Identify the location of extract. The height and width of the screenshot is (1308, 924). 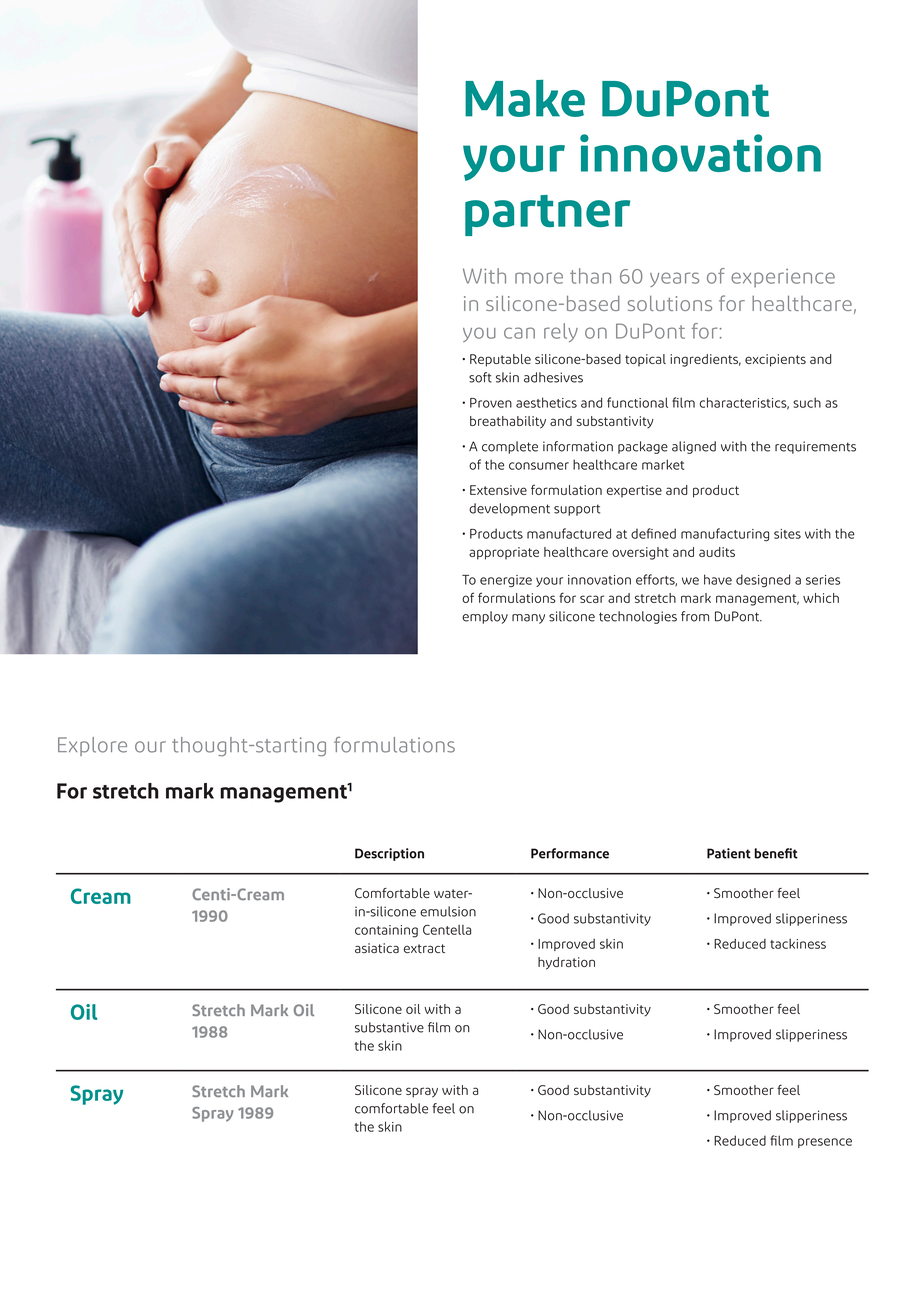
(424, 948).
